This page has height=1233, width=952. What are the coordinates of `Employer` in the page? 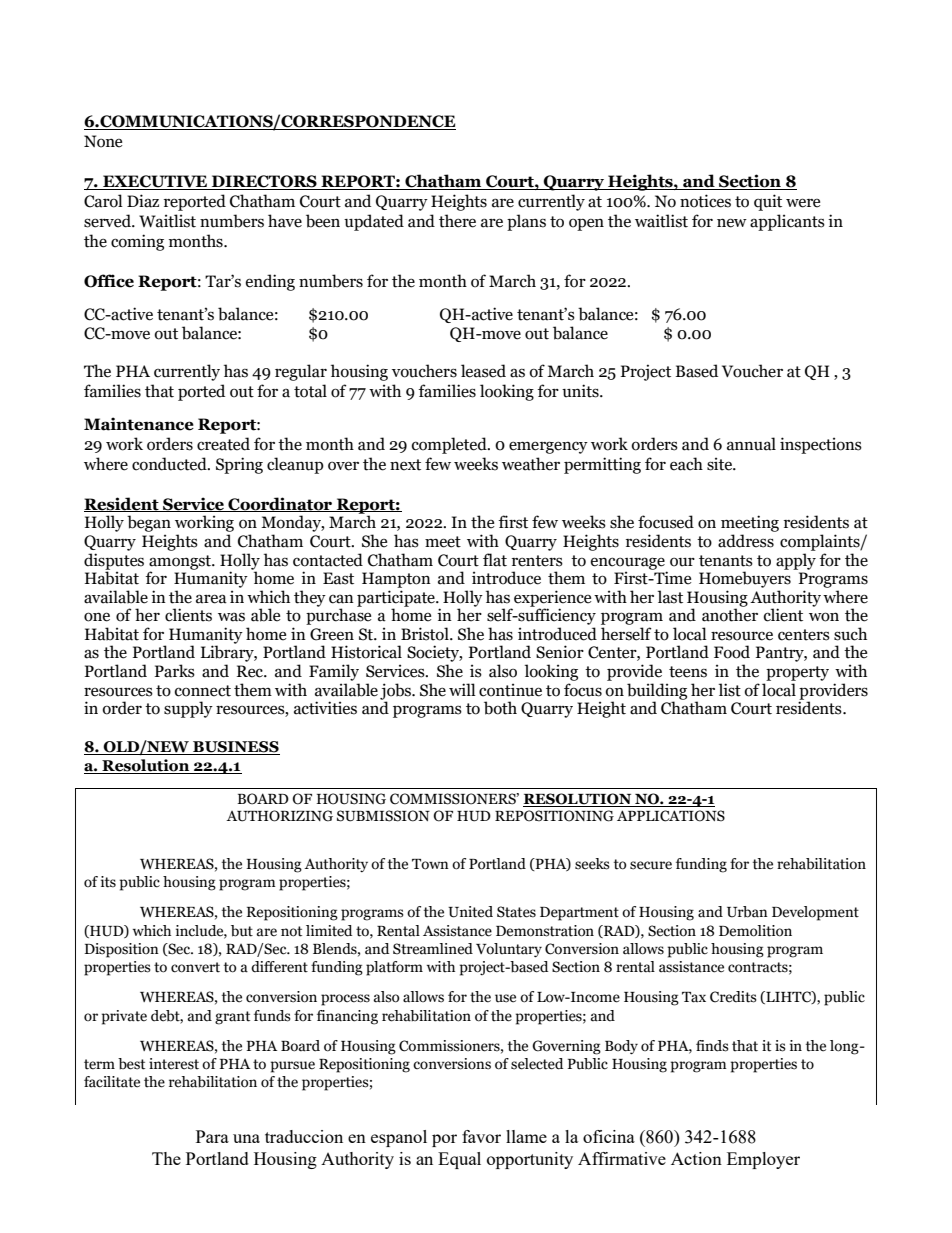 It's located at (763, 1160).
